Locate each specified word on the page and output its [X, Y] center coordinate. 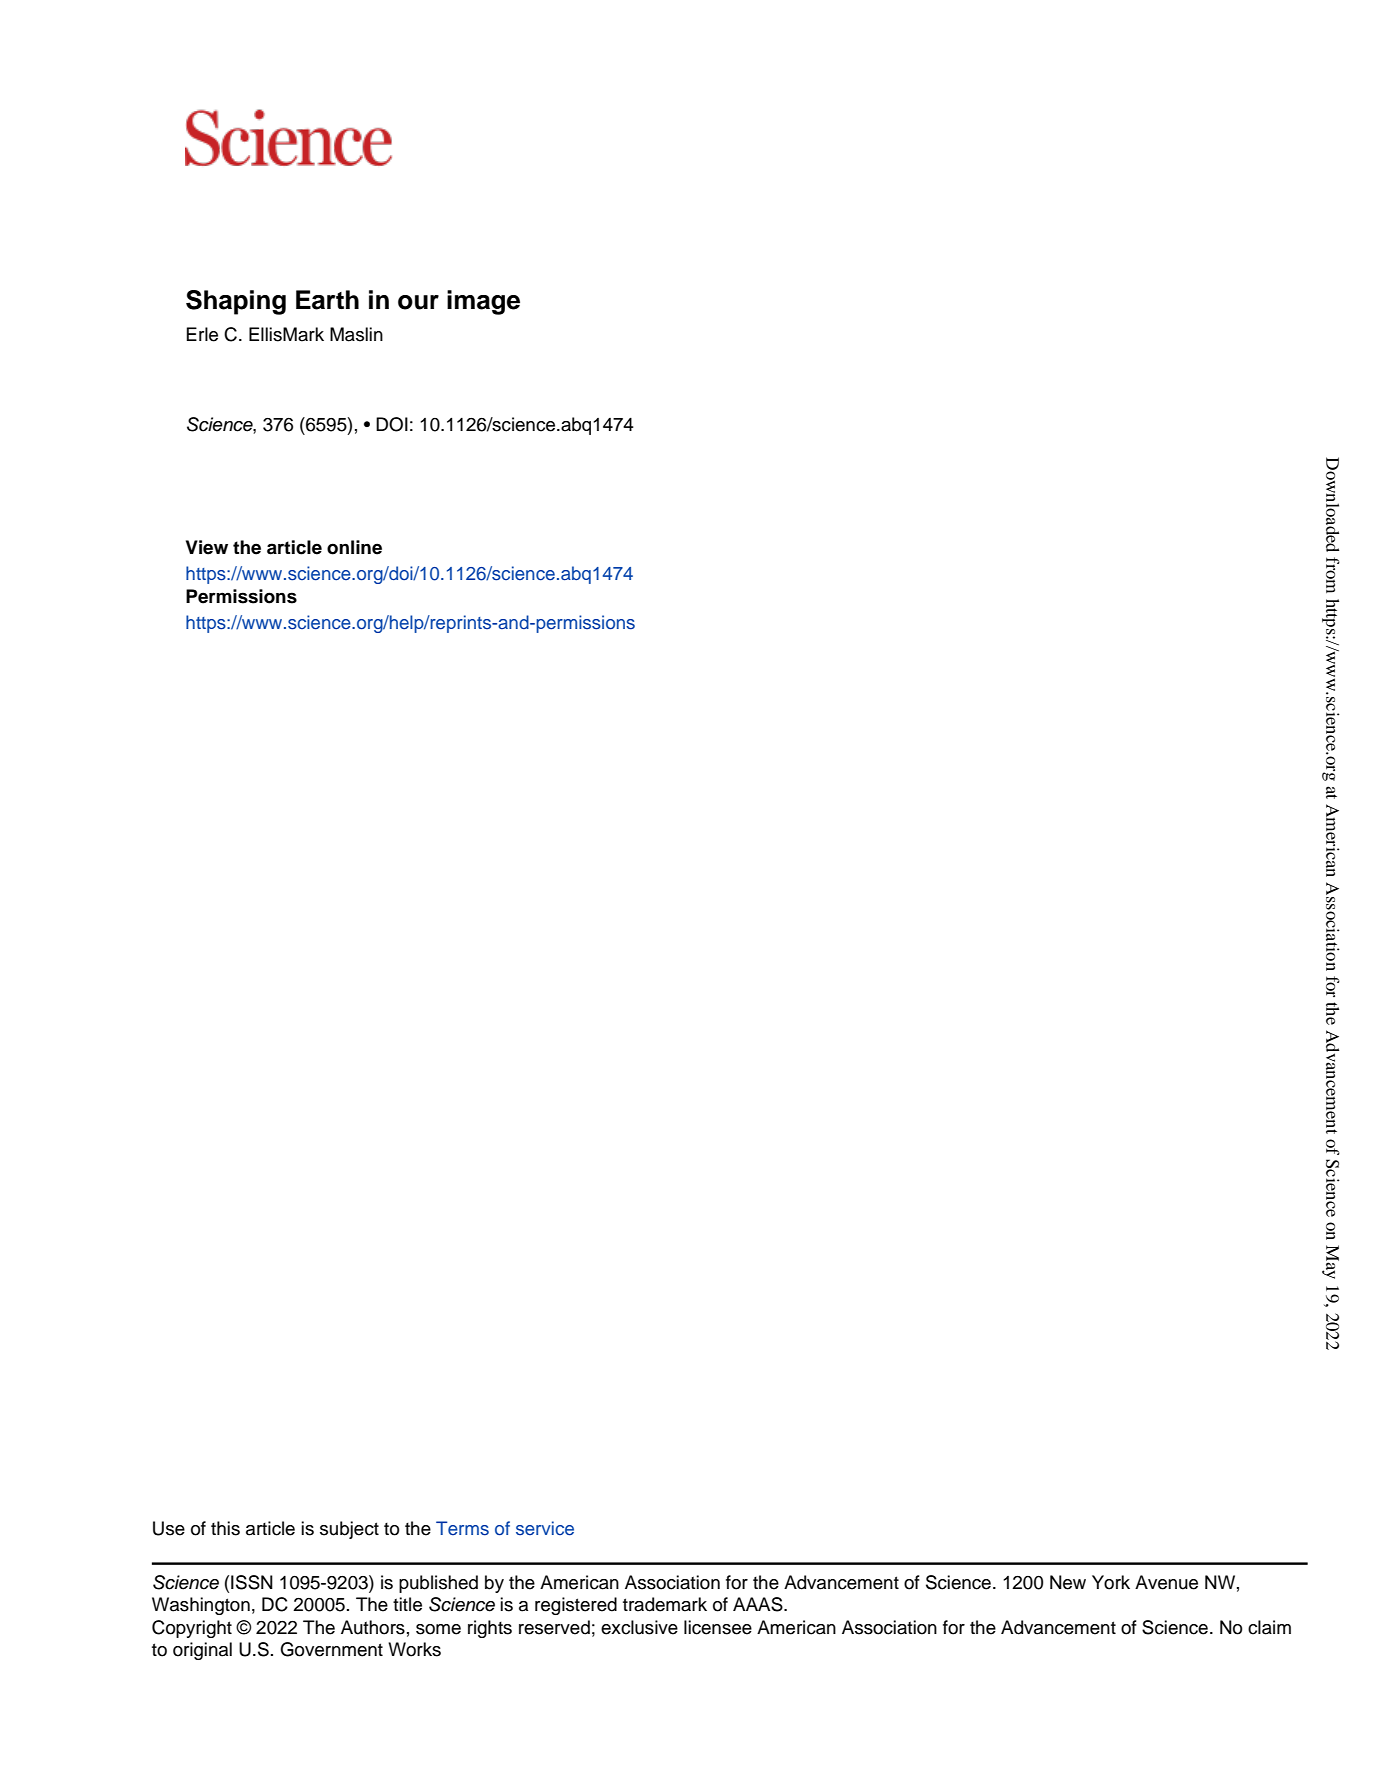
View [207, 547]
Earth [327, 300]
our [418, 302]
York [1111, 1582]
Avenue [1166, 1582]
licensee [718, 1627]
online [354, 547]
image [483, 302]
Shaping [236, 302]
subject [349, 1530]
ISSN [252, 1582]
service [545, 1528]
